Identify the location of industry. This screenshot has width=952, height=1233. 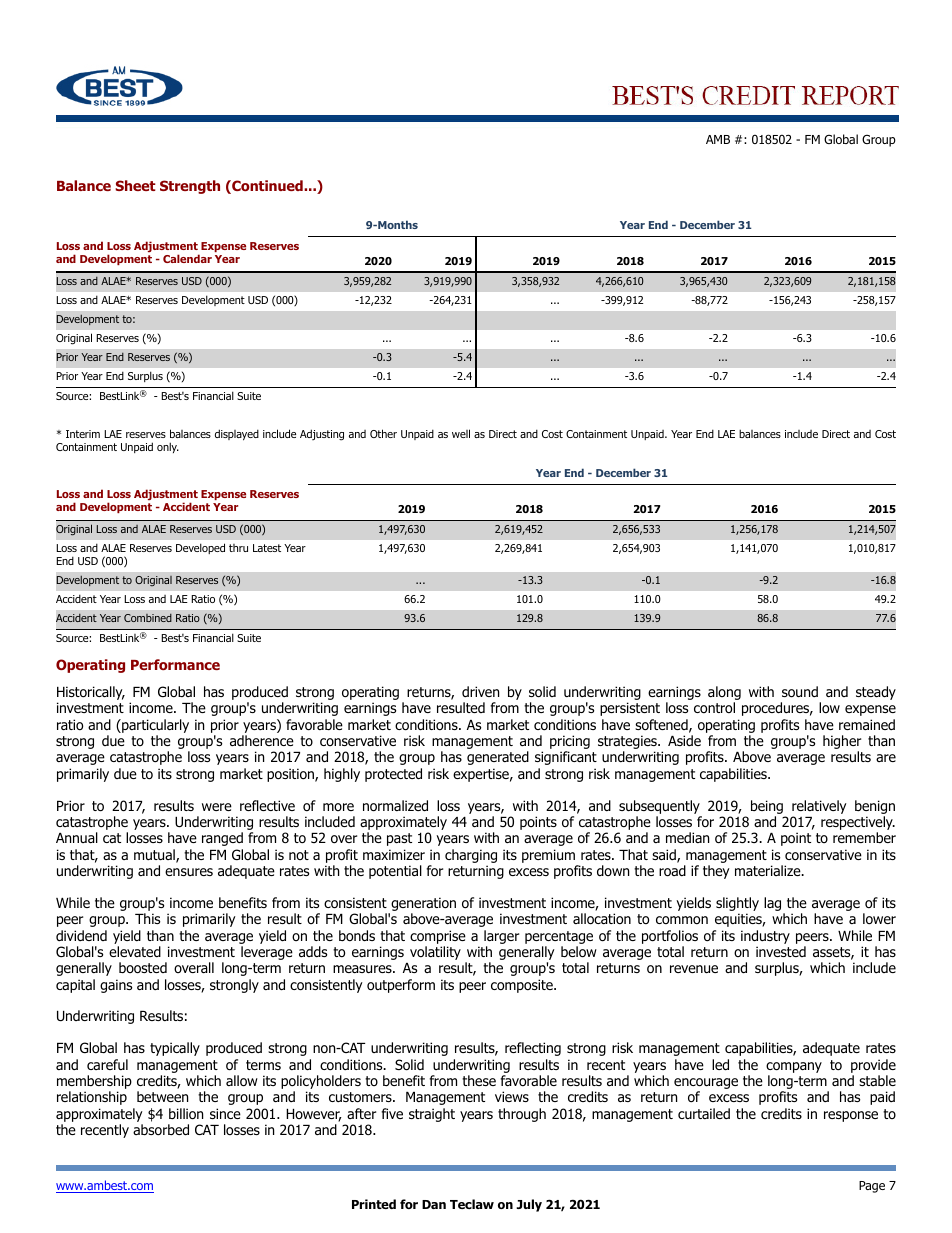
(765, 937).
